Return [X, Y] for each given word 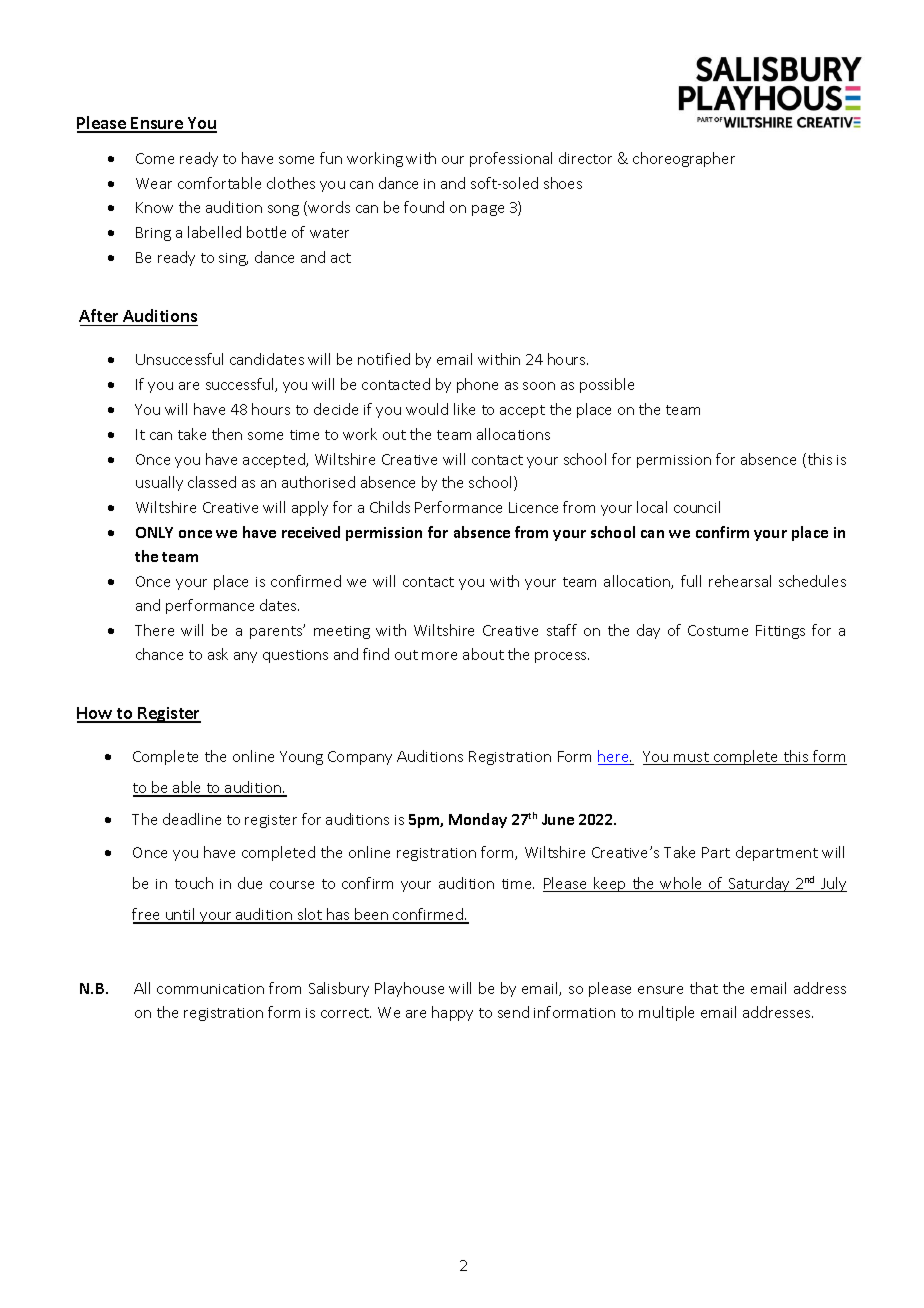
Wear [154, 183]
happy [452, 1013]
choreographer [684, 159]
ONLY [154, 532]
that [704, 988]
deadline [192, 819]
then [227, 434]
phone [477, 385]
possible [607, 385]
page [488, 210]
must [692, 758]
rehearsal [740, 581]
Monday [478, 820]
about [483, 654]
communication [210, 989]
